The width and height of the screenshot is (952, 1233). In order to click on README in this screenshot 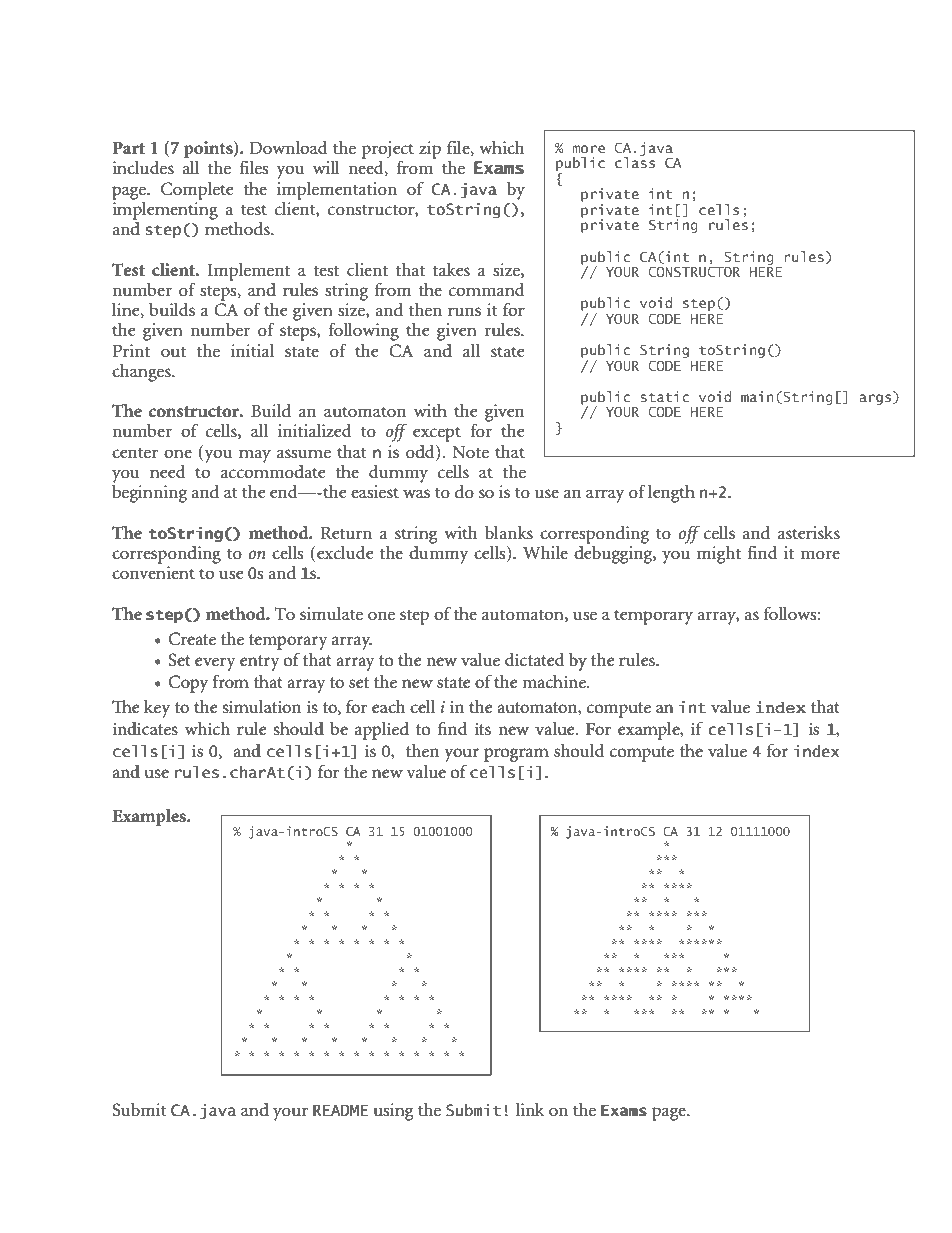, I will do `click(340, 1110)`.
